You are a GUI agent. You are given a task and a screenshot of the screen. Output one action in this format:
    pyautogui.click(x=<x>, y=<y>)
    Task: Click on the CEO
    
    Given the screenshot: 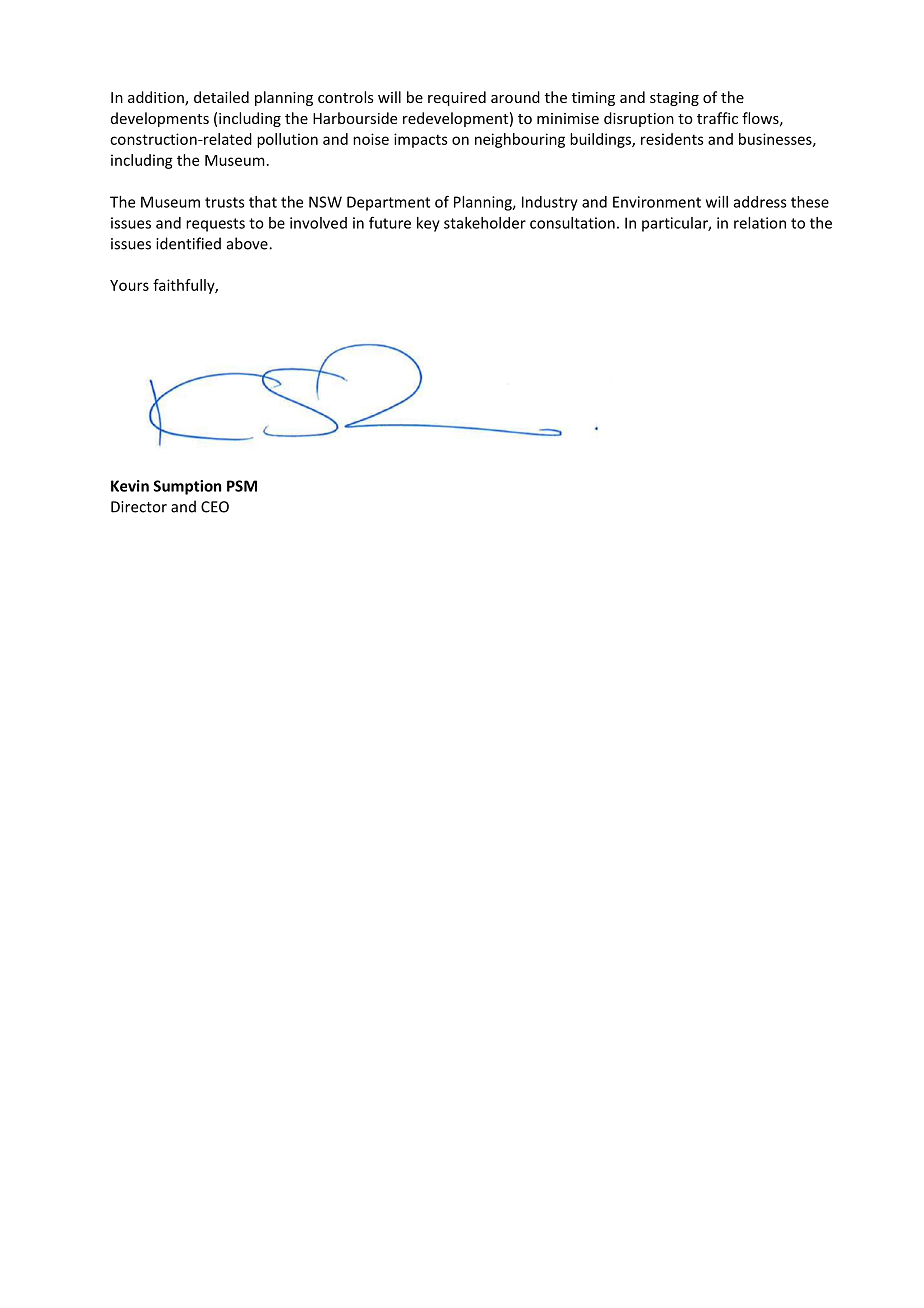 What is the action you would take?
    pyautogui.click(x=215, y=507)
